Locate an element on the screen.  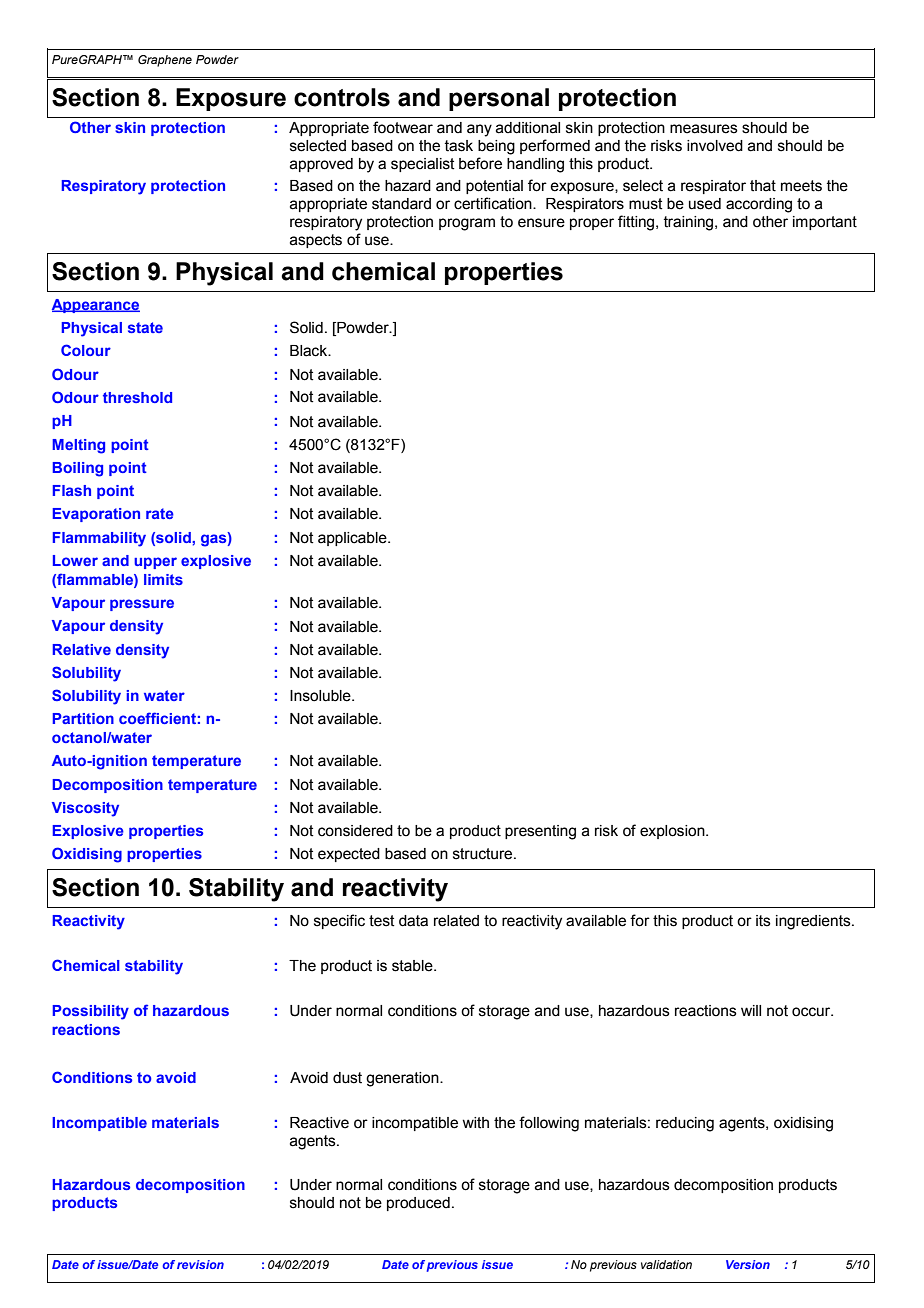
Insoluble is located at coordinates (321, 696).
